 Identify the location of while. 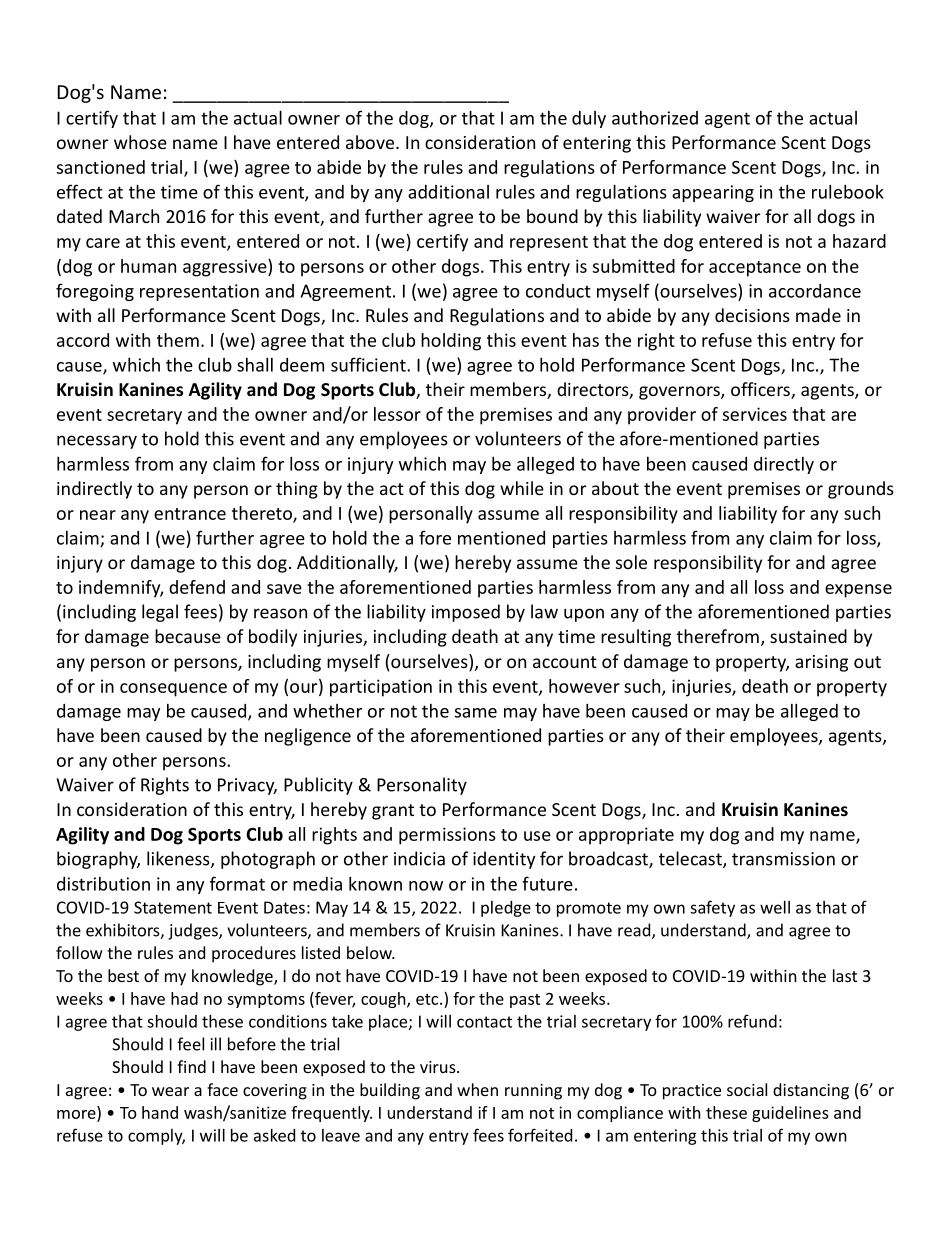
(522, 488).
